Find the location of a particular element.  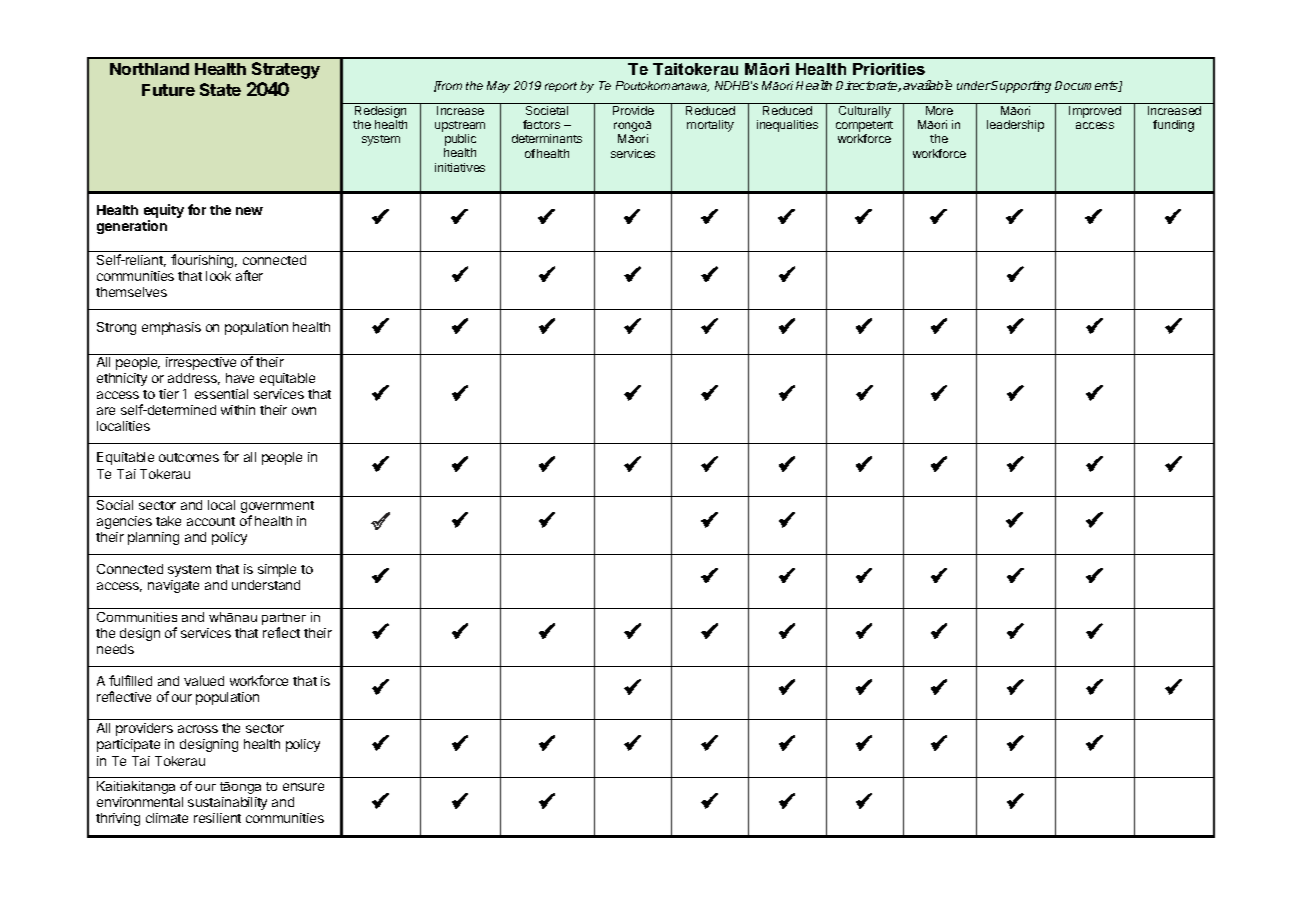

State is located at coordinates (220, 89).
